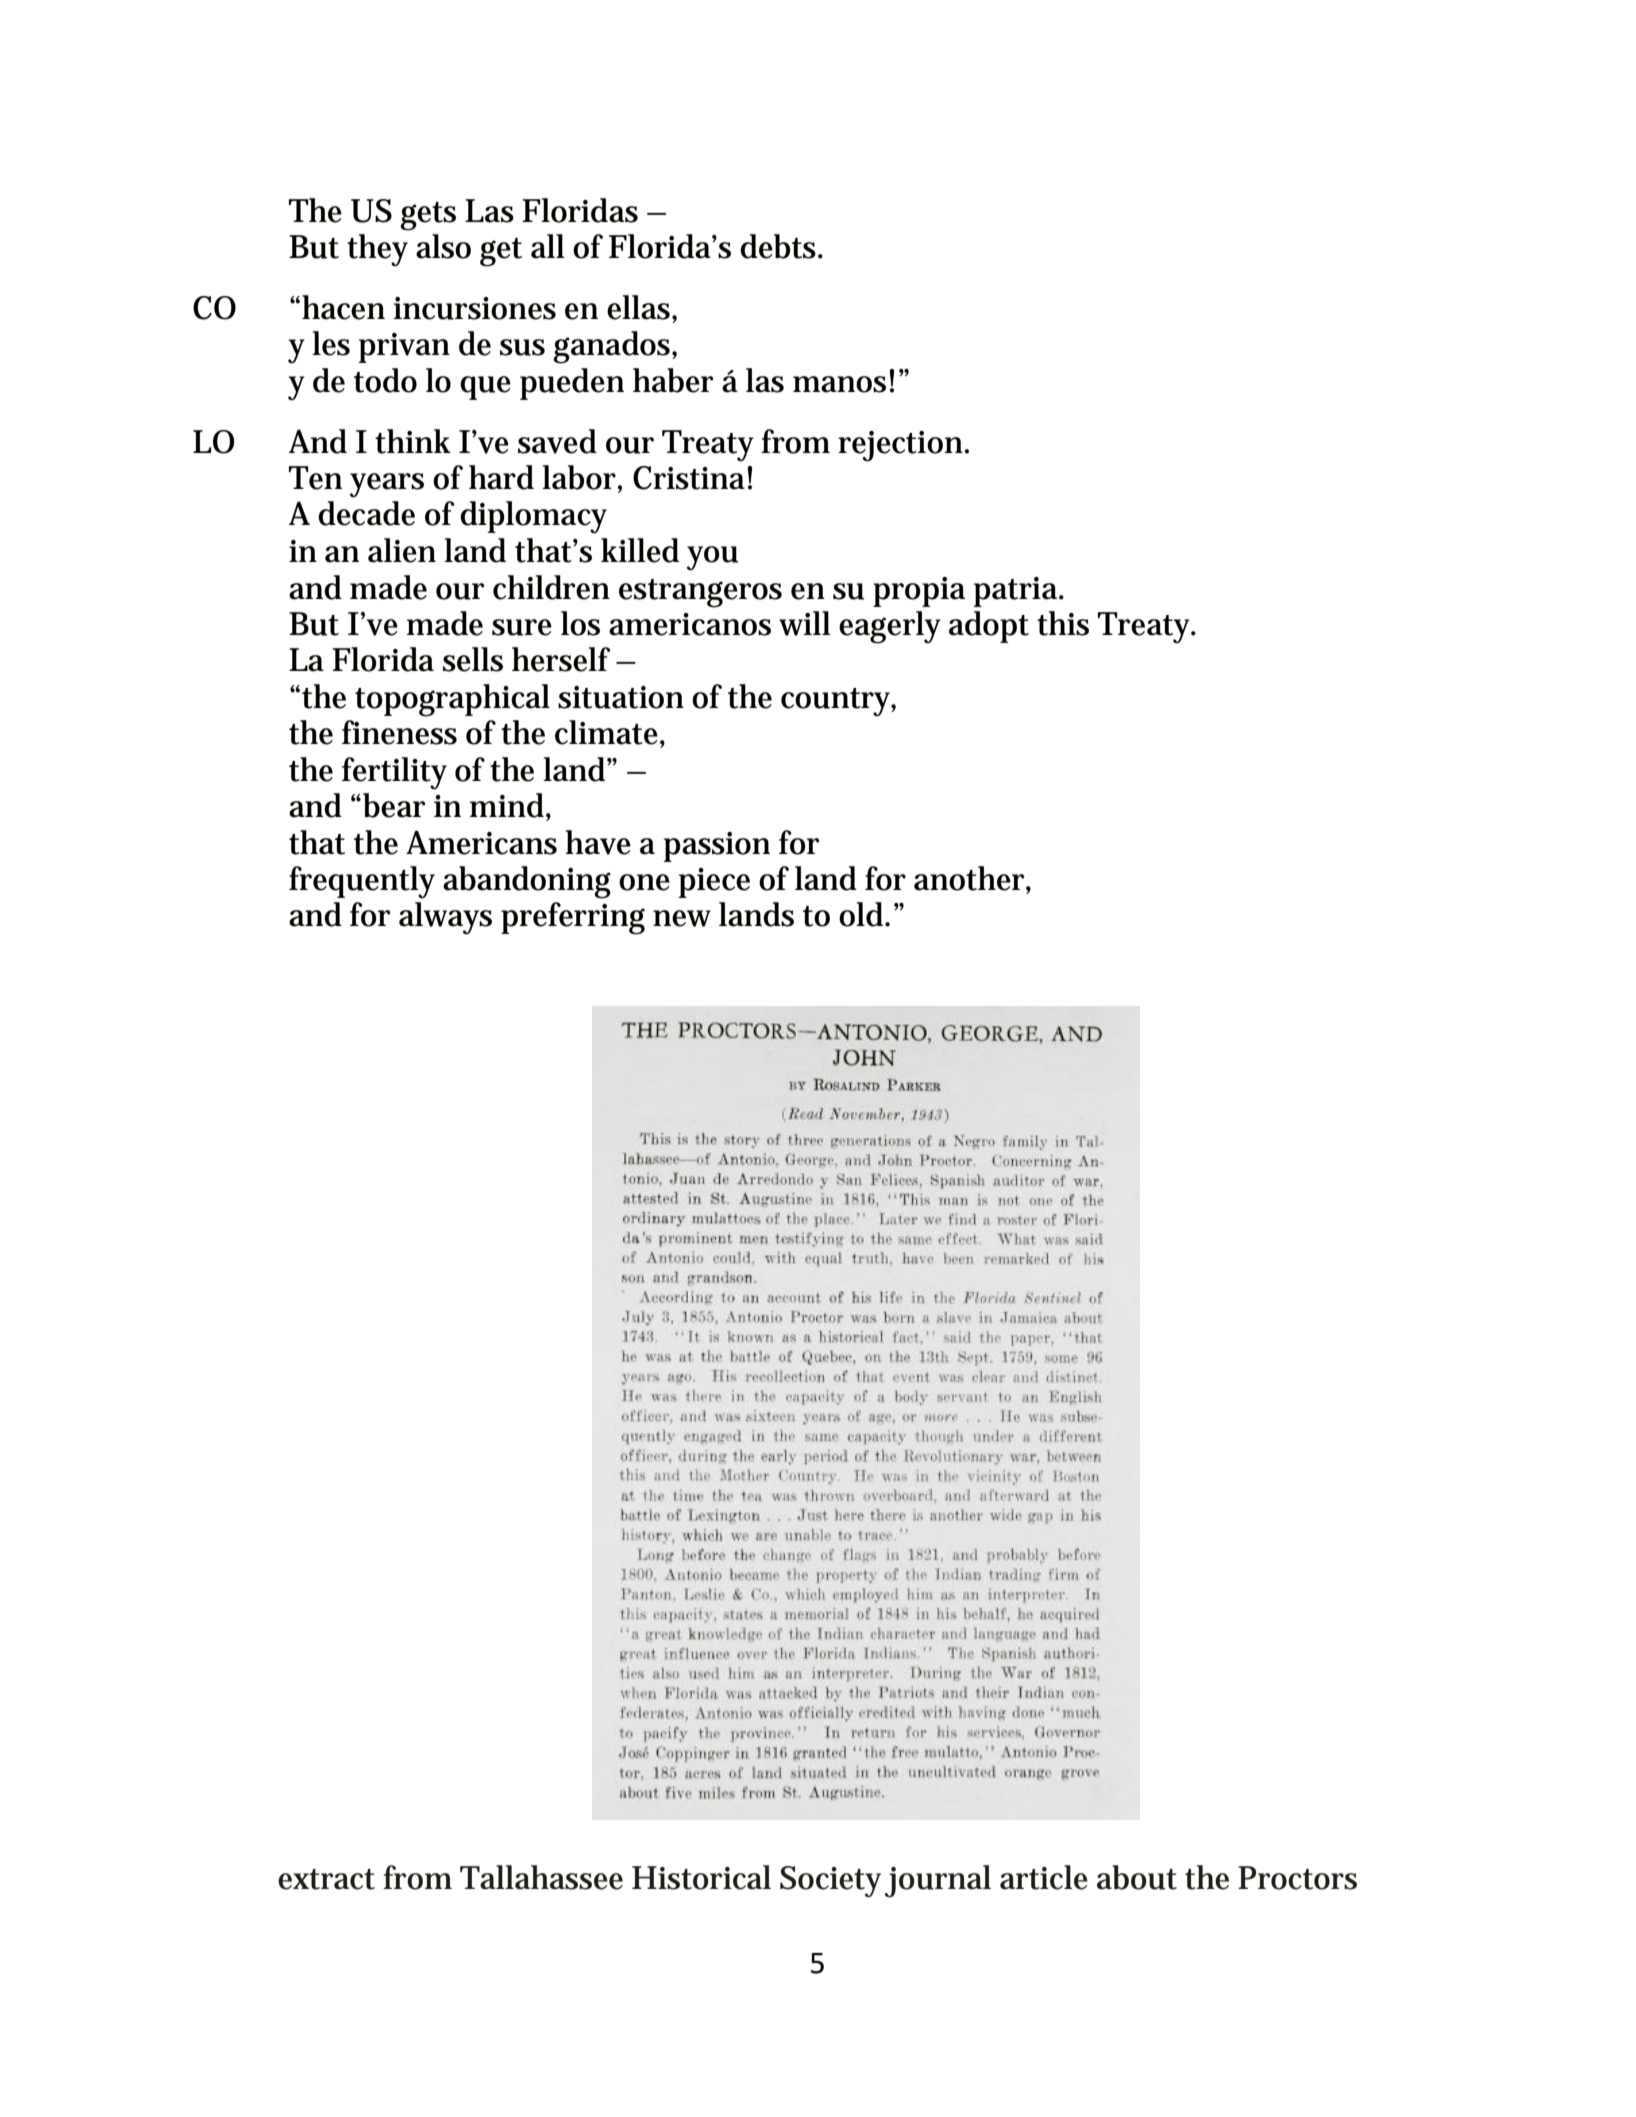 This screenshot has height=2117, width=1636. What do you see at coordinates (326, 1879) in the screenshot?
I see `extract` at bounding box center [326, 1879].
